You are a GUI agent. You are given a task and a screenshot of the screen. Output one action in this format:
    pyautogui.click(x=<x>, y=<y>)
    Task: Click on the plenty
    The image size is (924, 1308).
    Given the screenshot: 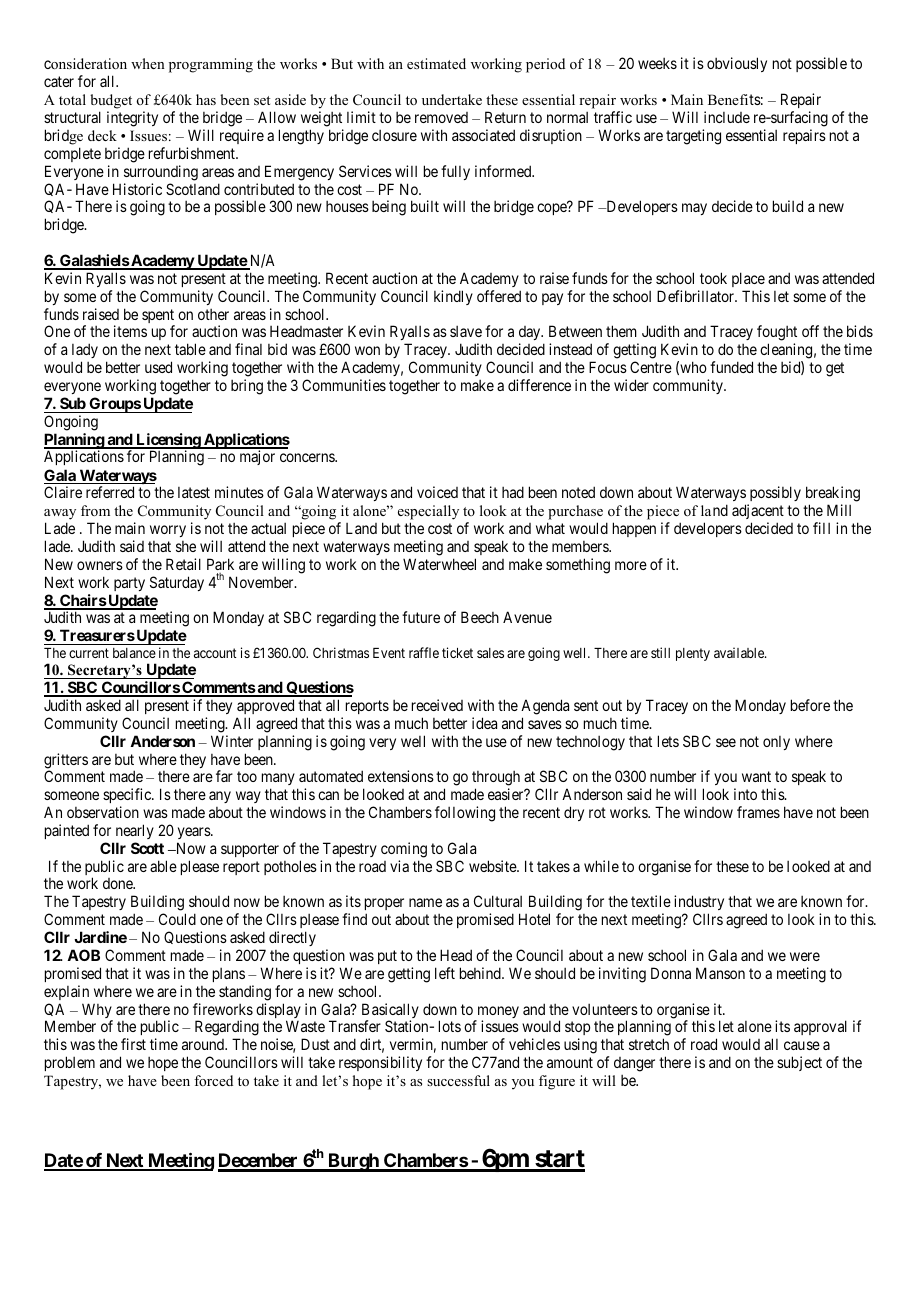 What is the action you would take?
    pyautogui.click(x=693, y=654)
